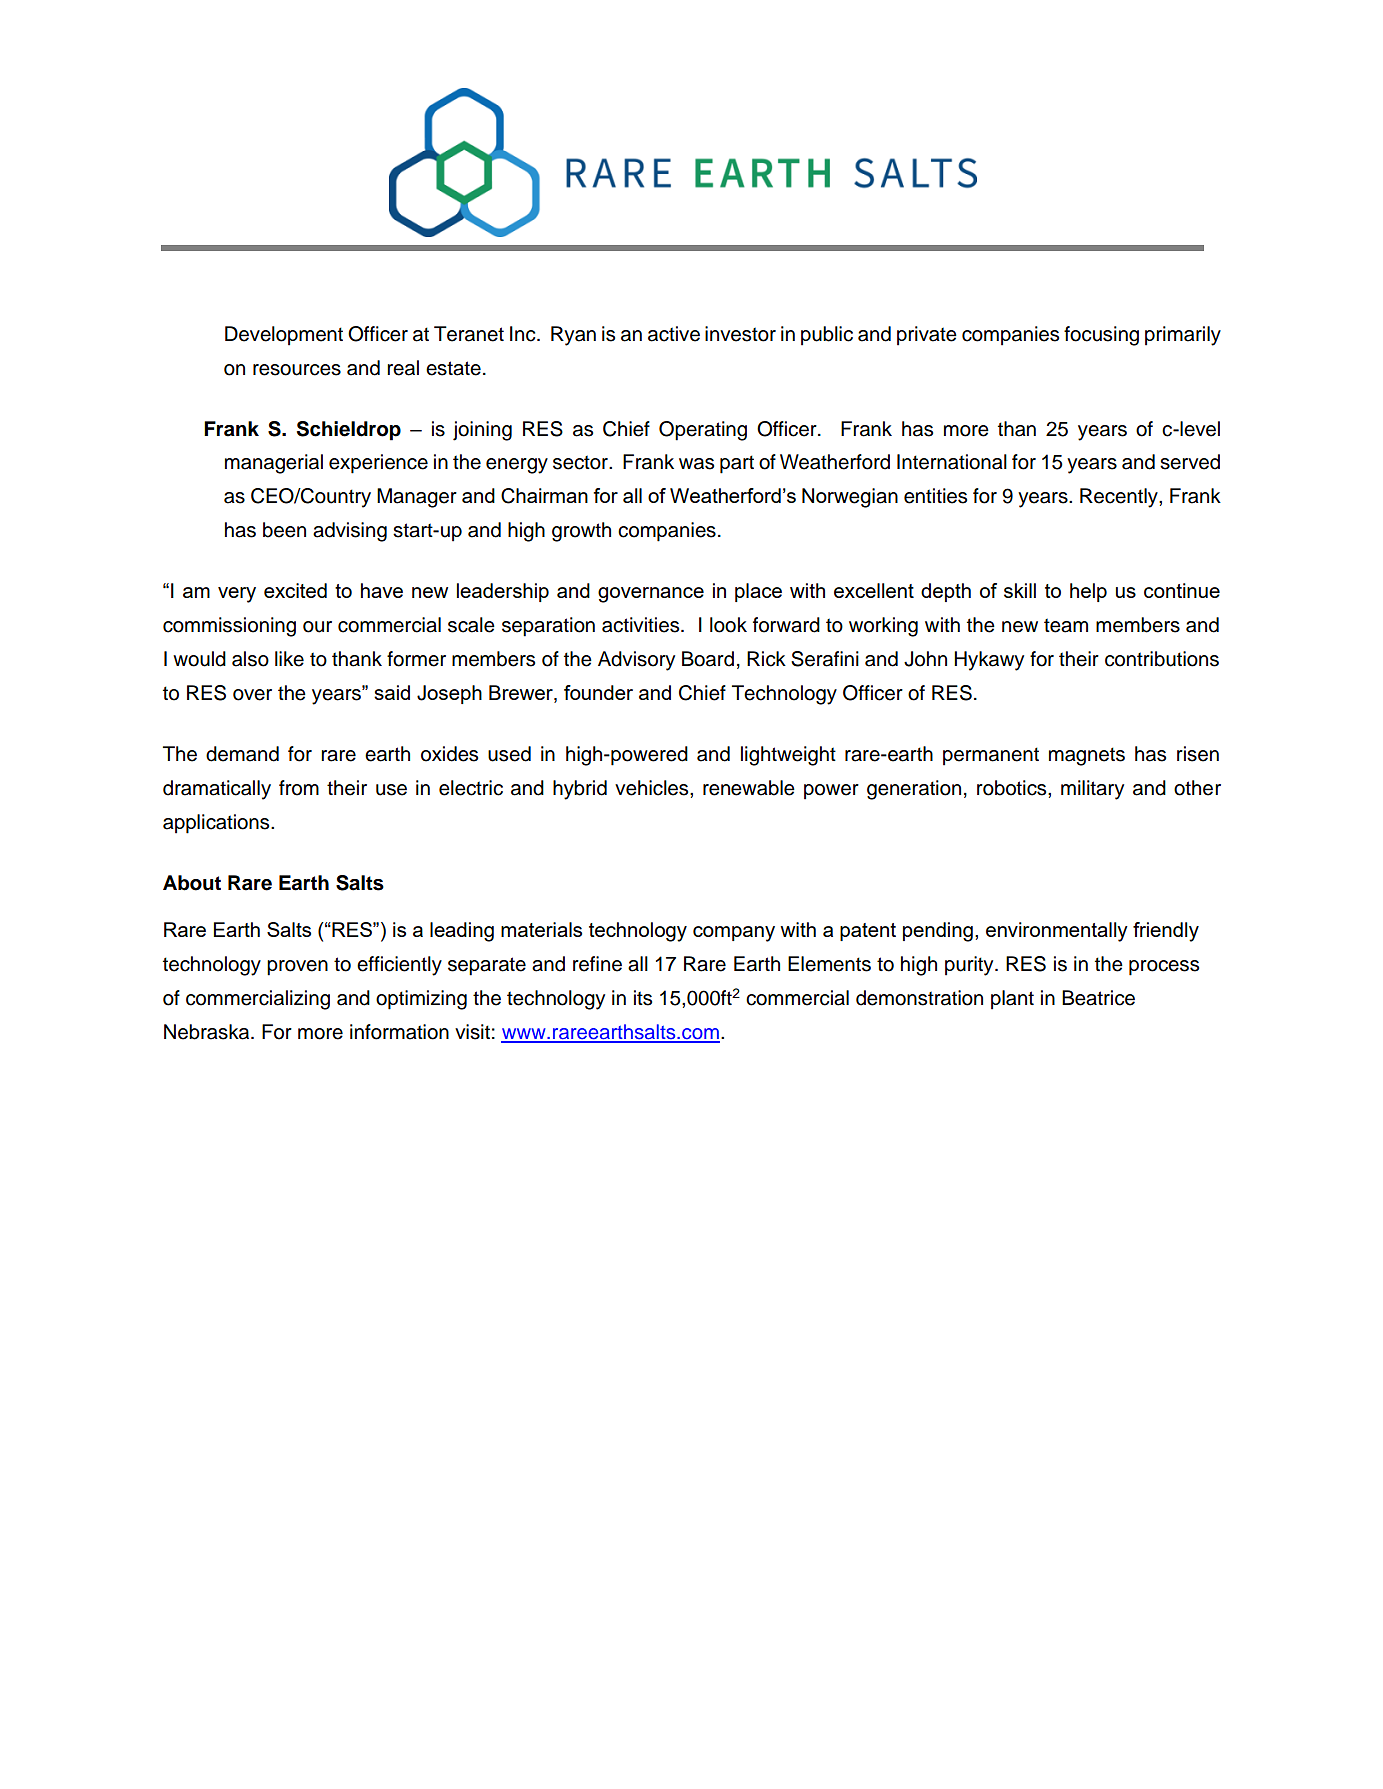 The width and height of the image is (1383, 1789). I want to click on focusing, so click(1101, 336).
